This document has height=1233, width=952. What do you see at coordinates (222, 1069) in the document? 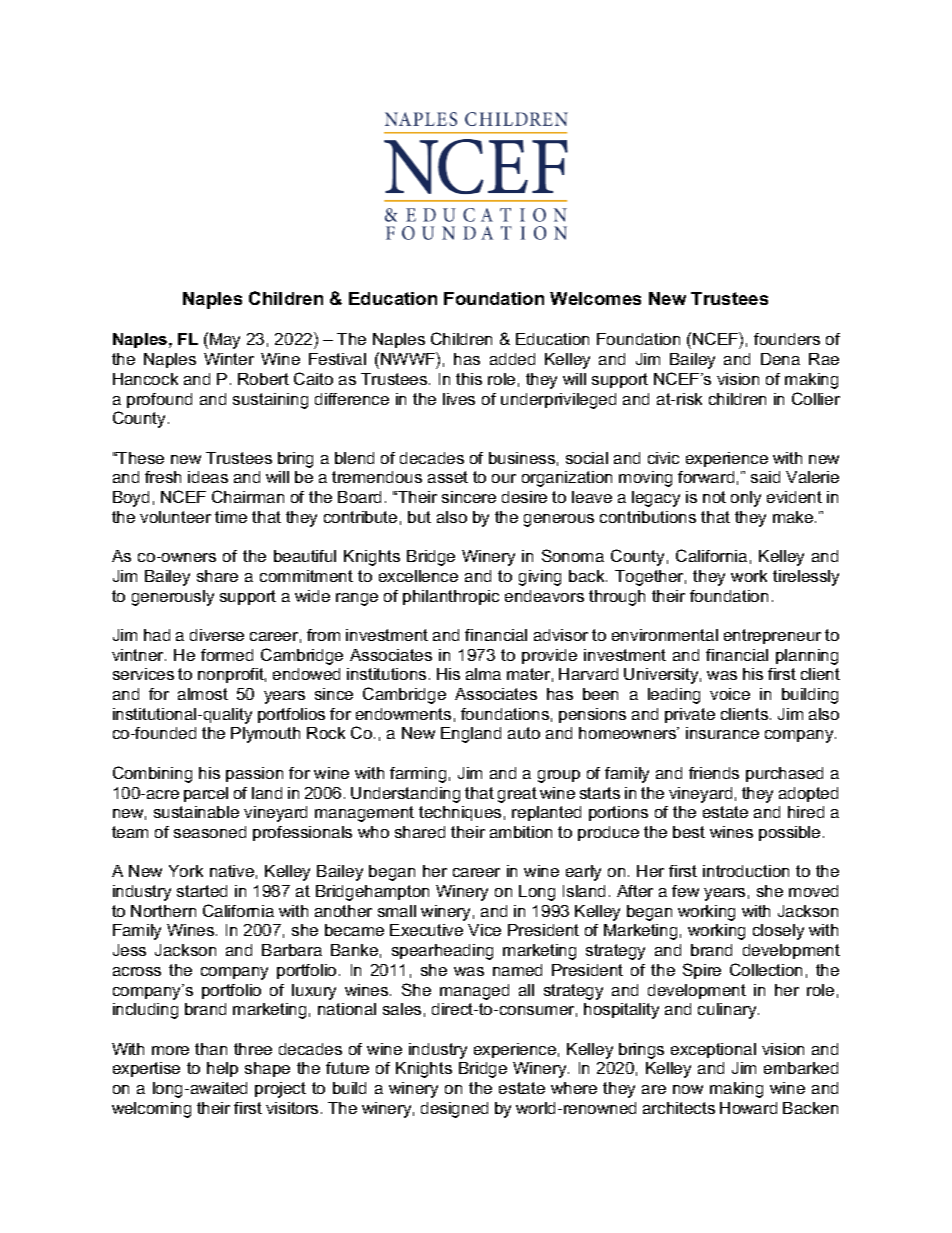
I see `help` at bounding box center [222, 1069].
